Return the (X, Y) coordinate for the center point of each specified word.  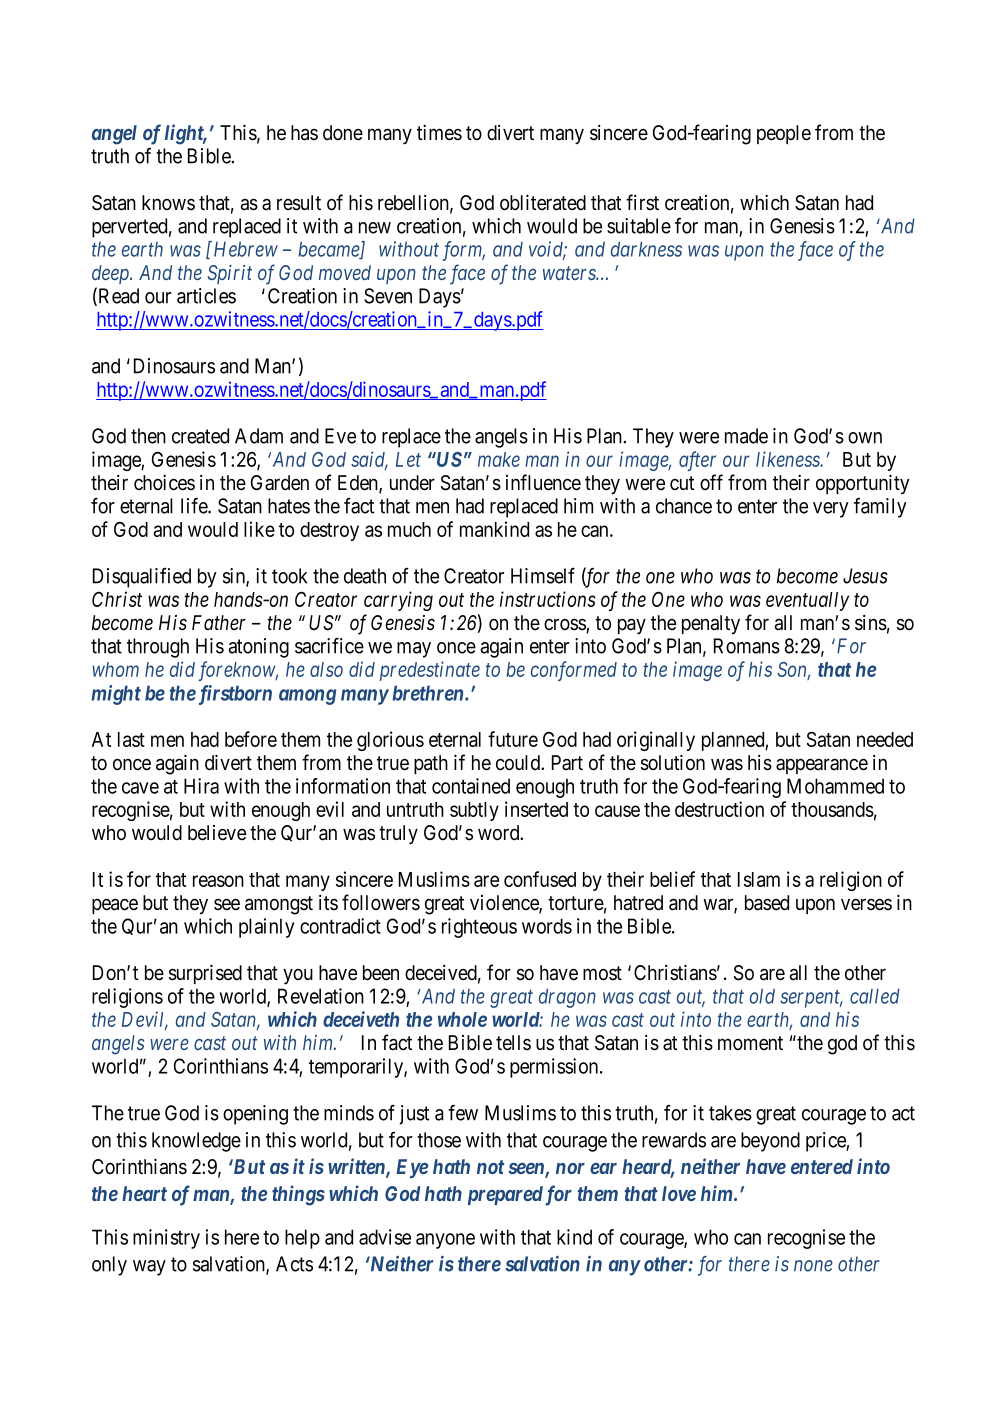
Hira (201, 786)
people (784, 134)
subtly (474, 811)
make (499, 459)
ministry (166, 1239)
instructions (548, 599)
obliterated (543, 202)
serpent (811, 999)
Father (219, 623)
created (200, 436)
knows (168, 203)
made (746, 436)
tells (513, 1043)
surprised (205, 974)
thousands (832, 809)
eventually (807, 601)
